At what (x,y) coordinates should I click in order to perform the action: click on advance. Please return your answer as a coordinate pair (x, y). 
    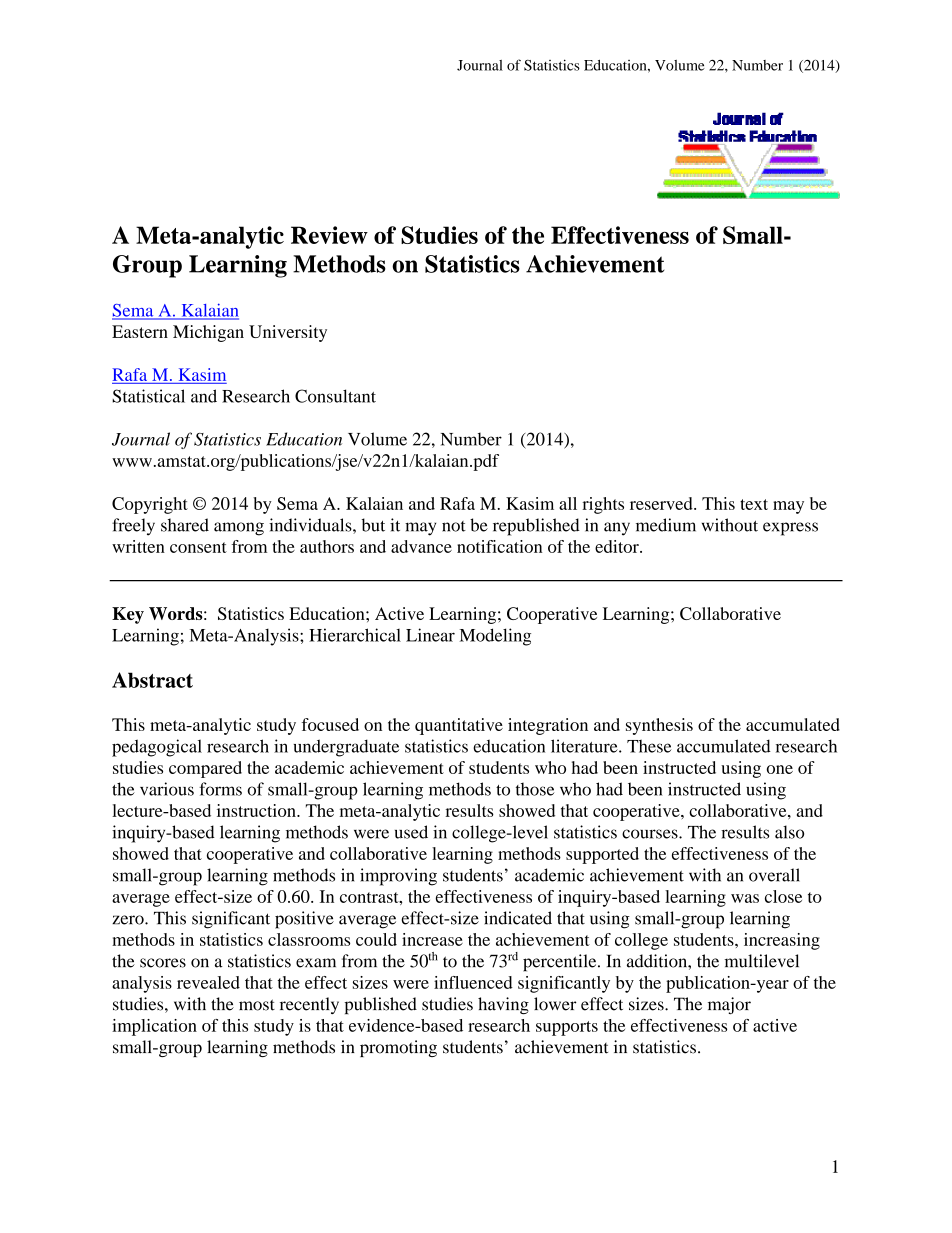
    Looking at the image, I should click on (421, 546).
